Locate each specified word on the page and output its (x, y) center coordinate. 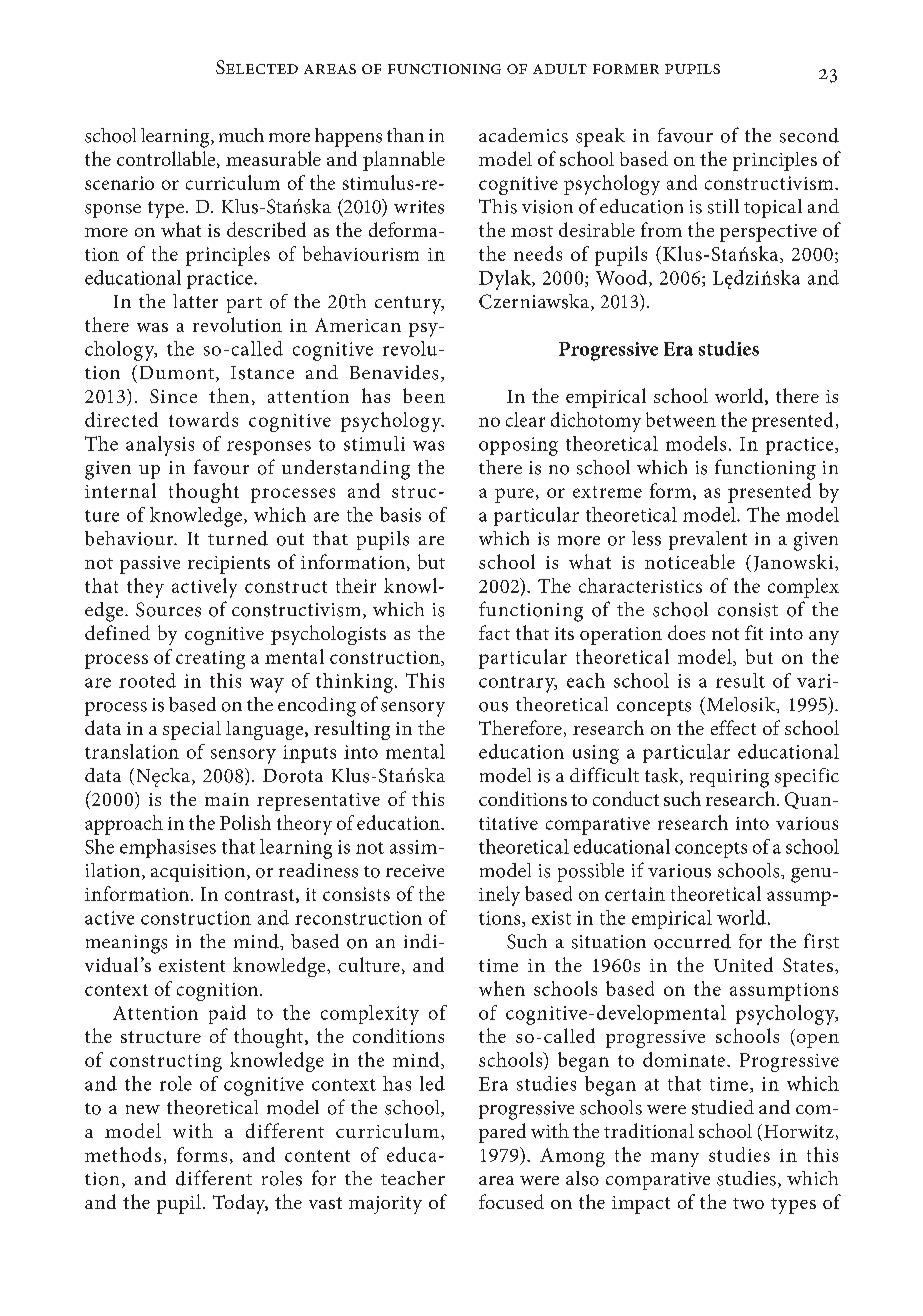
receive (415, 870)
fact (494, 632)
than (405, 135)
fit (754, 632)
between (681, 419)
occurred (692, 941)
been (424, 395)
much (241, 135)
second (809, 135)
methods (123, 1154)
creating (210, 660)
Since (173, 396)
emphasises (168, 848)
